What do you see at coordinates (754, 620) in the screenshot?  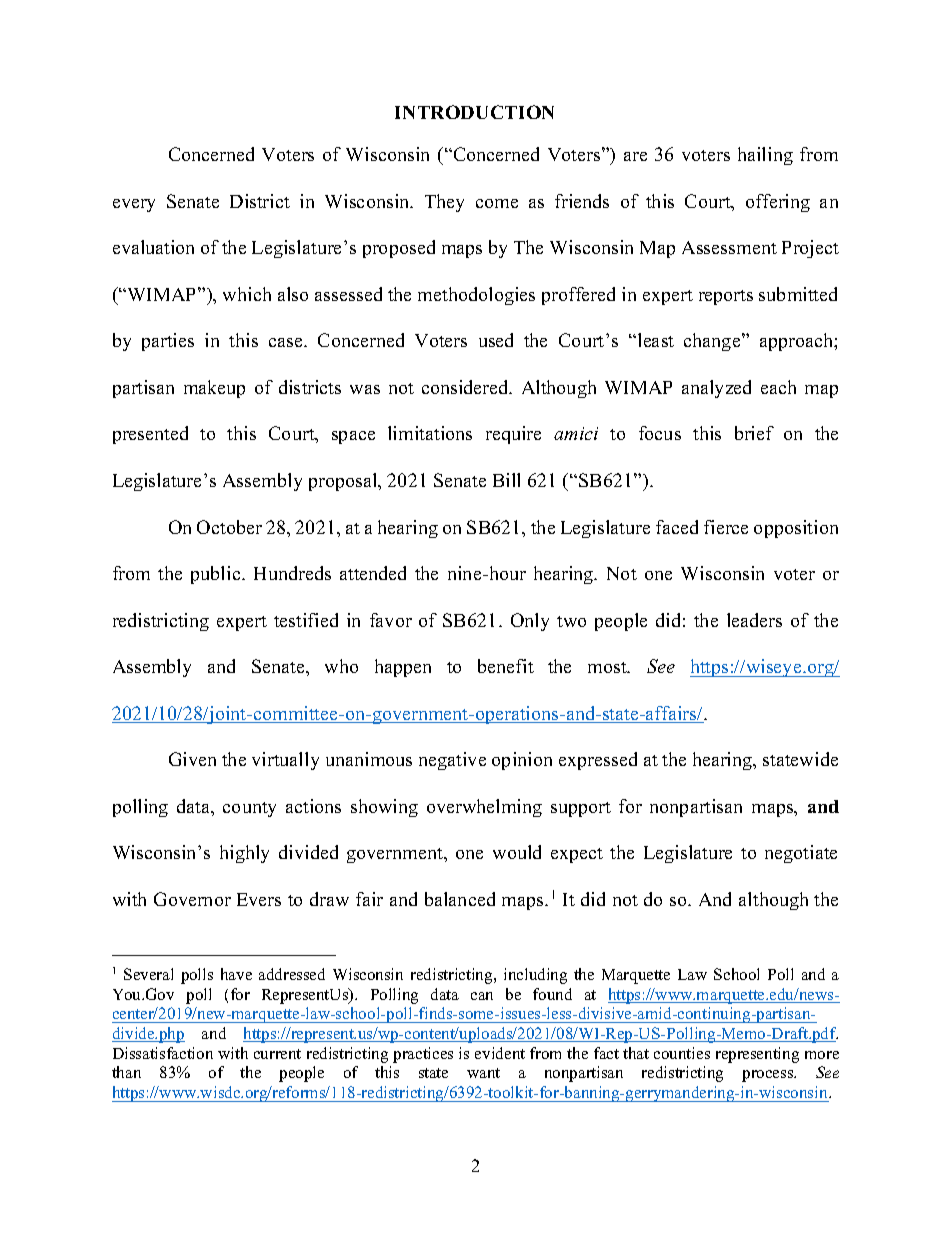 I see `leaders` at bounding box center [754, 620].
